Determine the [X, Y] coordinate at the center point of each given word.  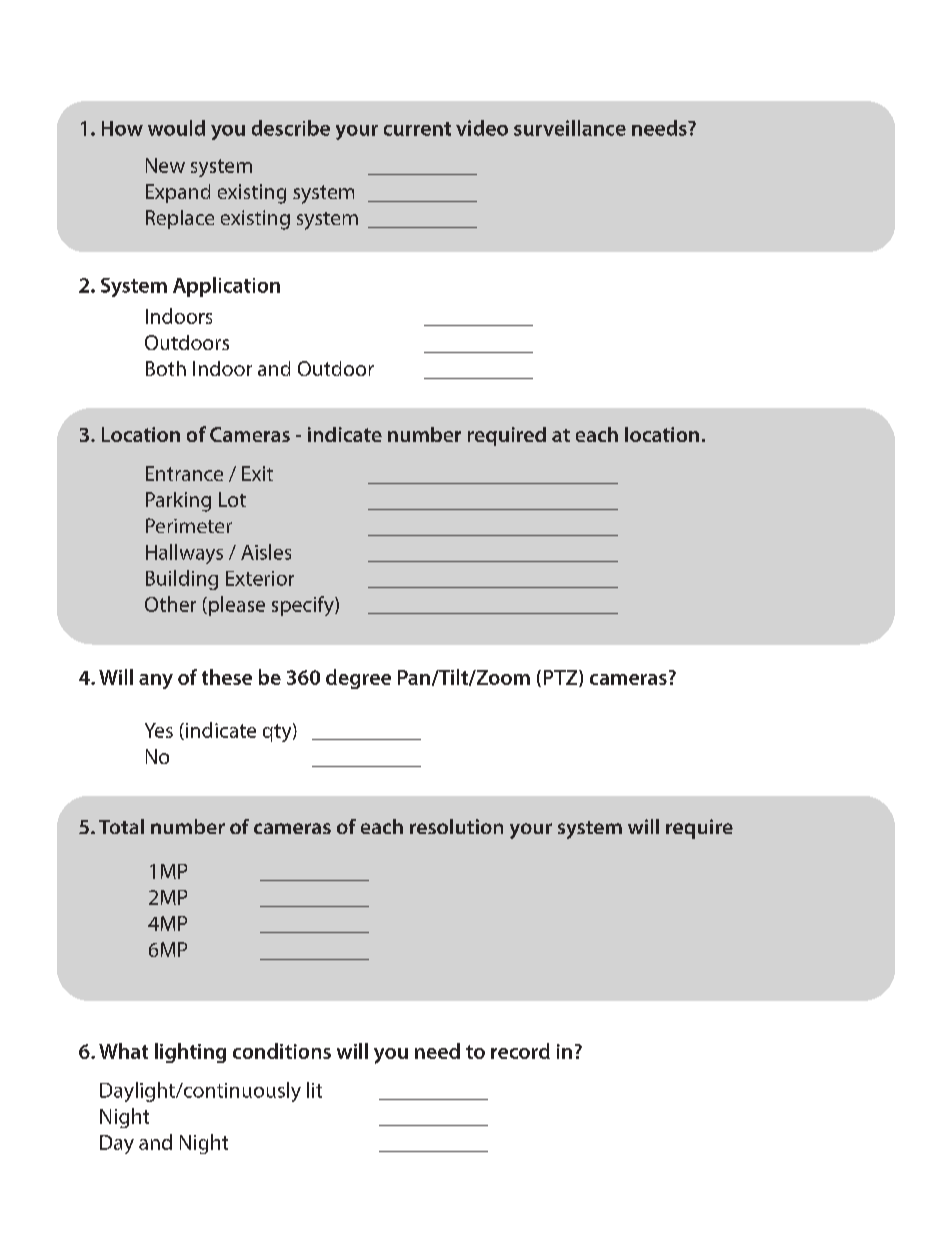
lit [314, 1090]
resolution [456, 826]
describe [291, 128]
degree [358, 679]
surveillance [570, 128]
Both [166, 368]
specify [304, 606]
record [520, 1051]
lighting [190, 1053]
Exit [257, 473]
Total [121, 826]
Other [170, 604]
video [482, 128]
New [165, 165]
